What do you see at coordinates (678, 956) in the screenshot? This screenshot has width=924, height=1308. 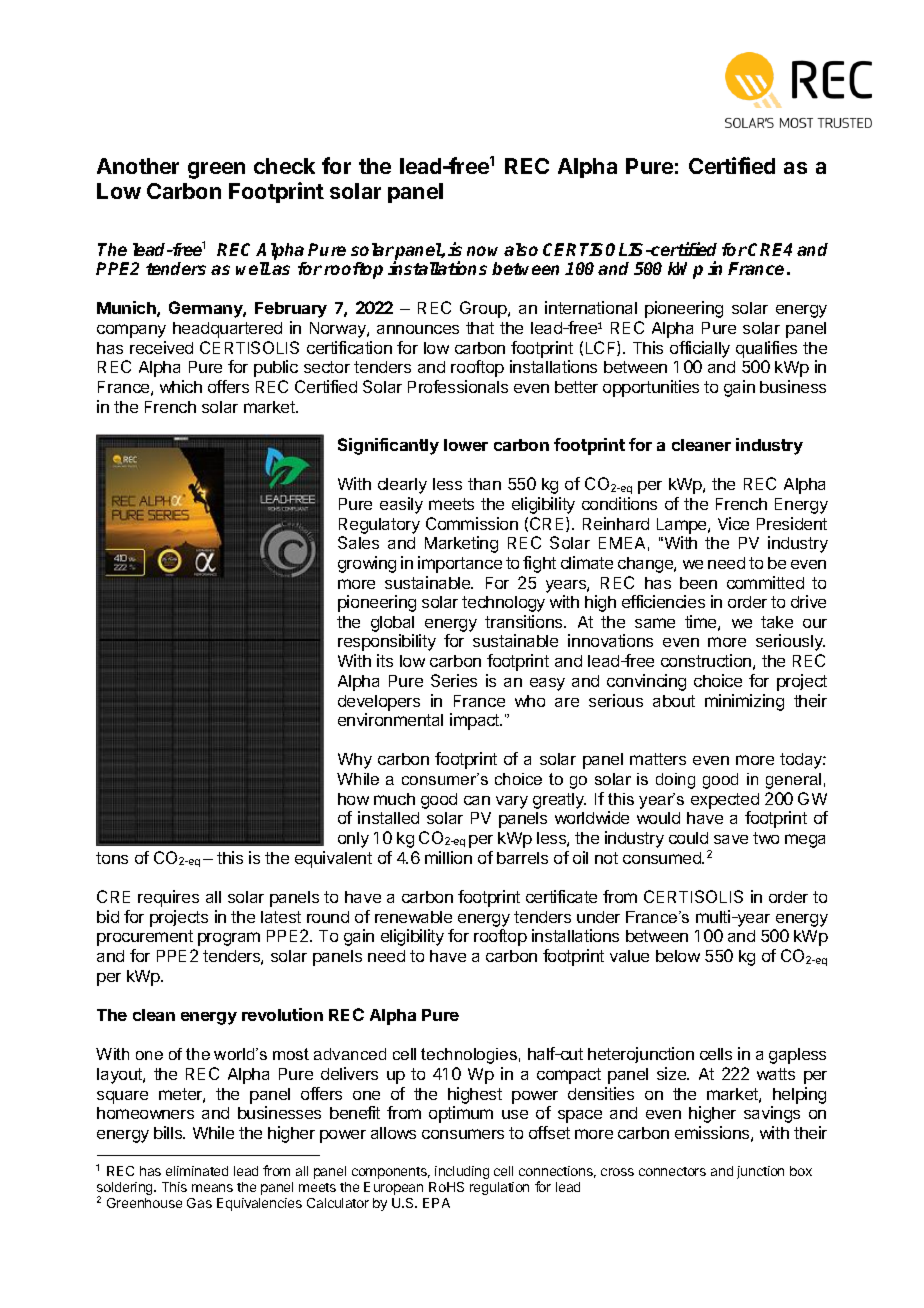 I see `below` at bounding box center [678, 956].
